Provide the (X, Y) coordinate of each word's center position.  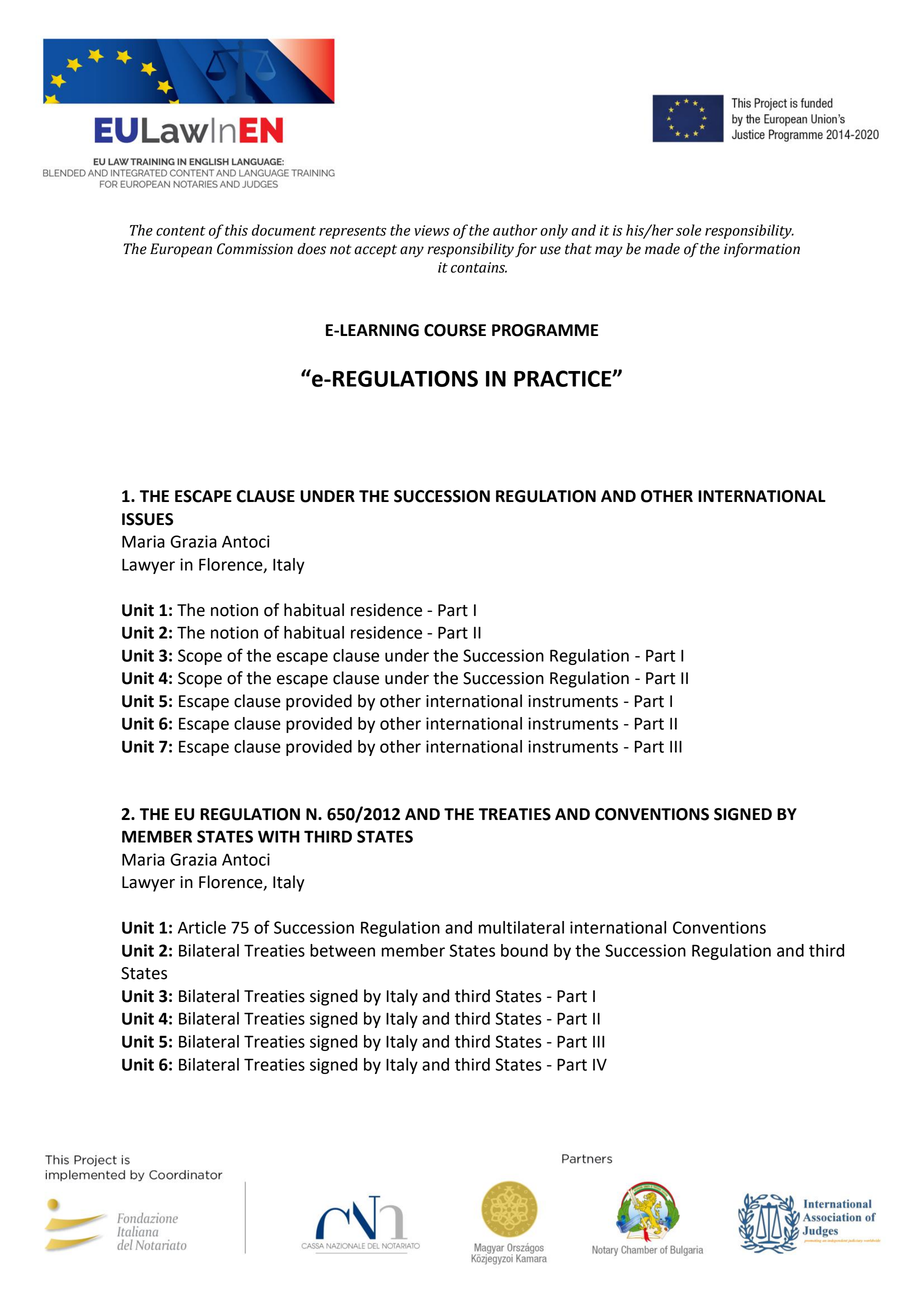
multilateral (521, 927)
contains (479, 267)
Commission (255, 249)
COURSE (455, 330)
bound (524, 950)
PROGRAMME (545, 330)
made (662, 249)
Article (202, 927)
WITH (279, 836)
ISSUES (147, 519)
